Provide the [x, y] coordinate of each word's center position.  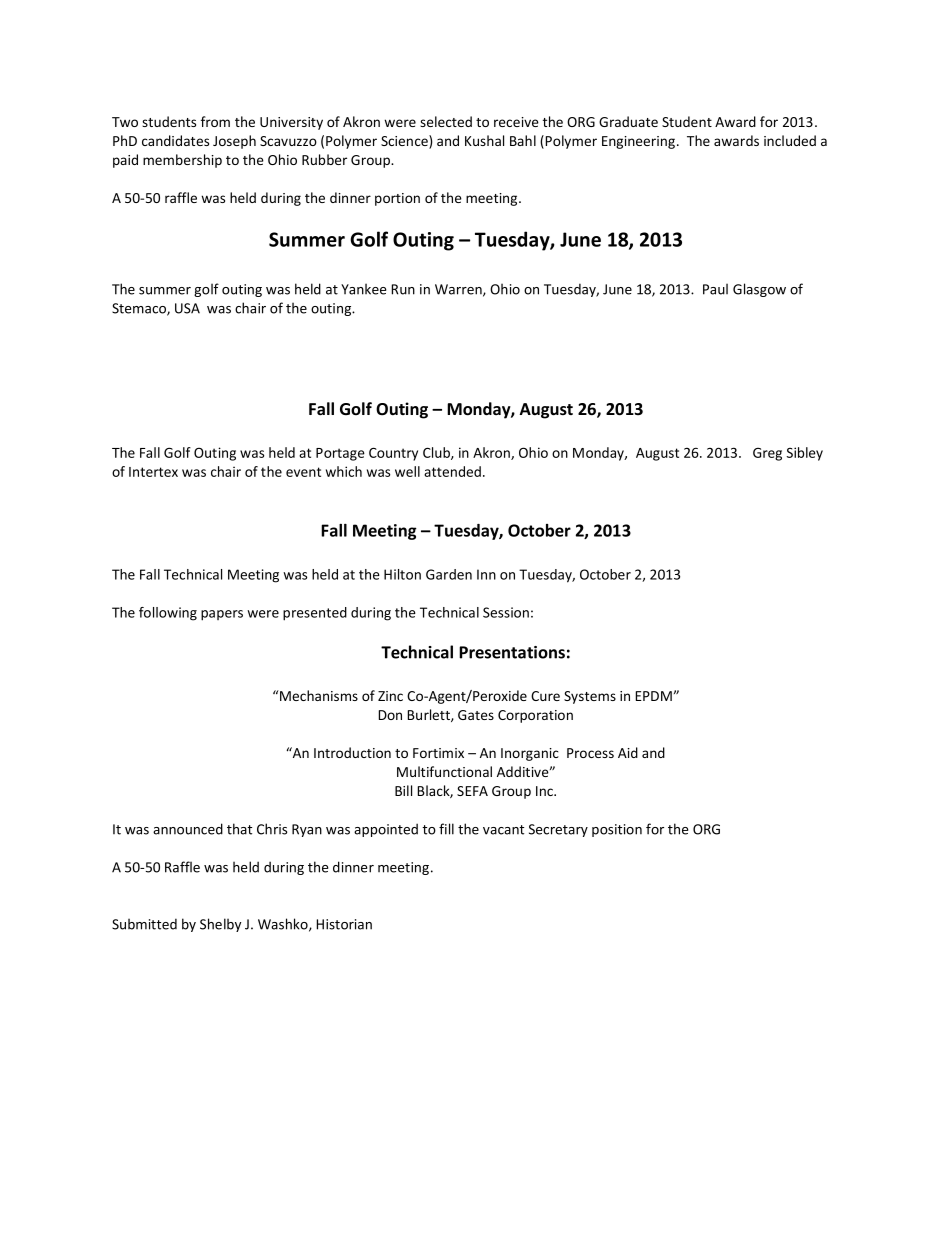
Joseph [234, 142]
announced [188, 829]
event [303, 472]
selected [446, 121]
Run [403, 289]
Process [590, 753]
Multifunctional [444, 771]
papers [222, 615]
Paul [715, 289]
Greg [767, 454]
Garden [449, 574]
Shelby [220, 925]
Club [437, 453]
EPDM [653, 696]
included [790, 140]
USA [187, 308]
